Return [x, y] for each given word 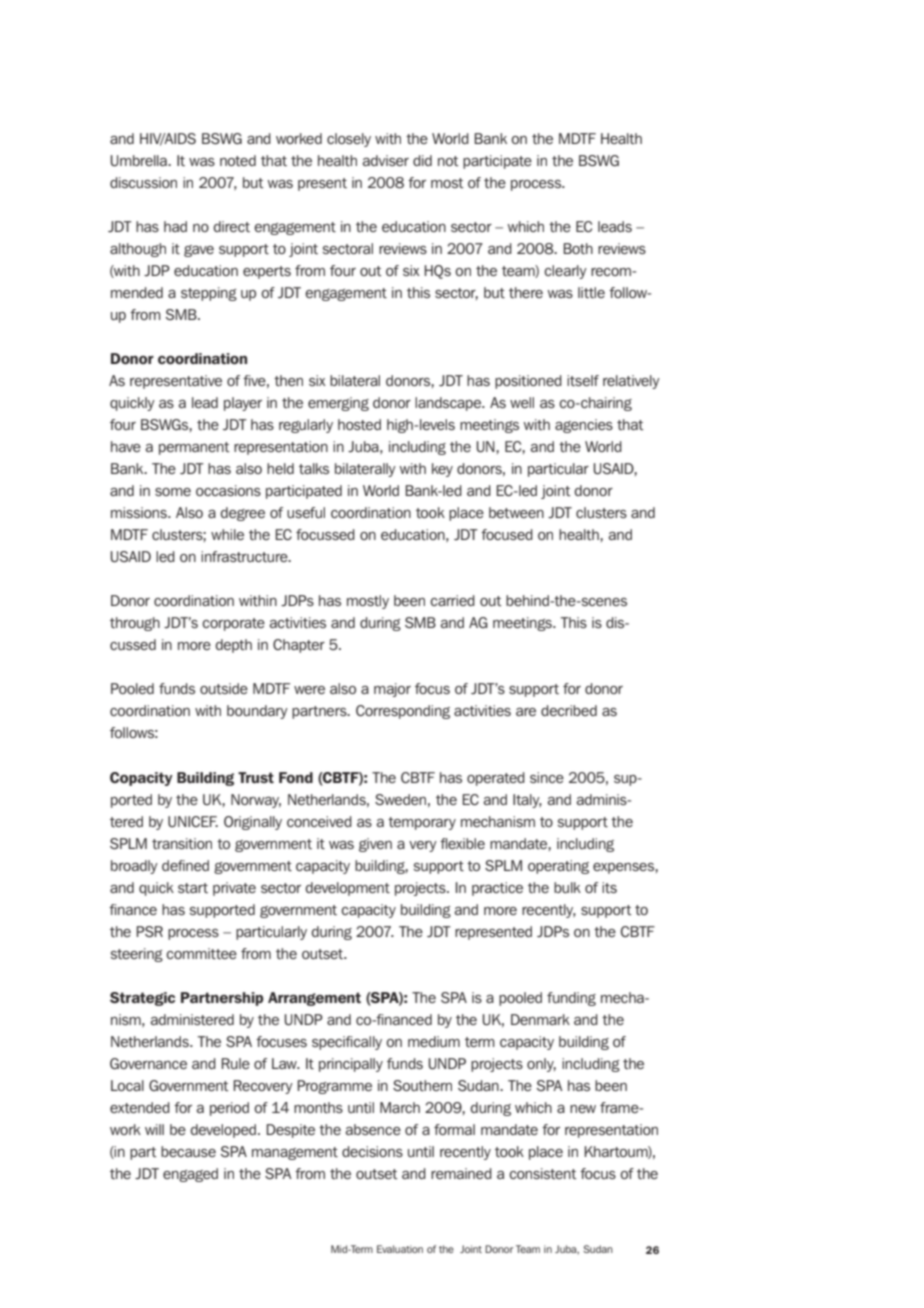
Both [578, 248]
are [526, 712]
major [392, 690]
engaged [190, 1175]
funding [571, 999]
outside [224, 688]
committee [201, 953]
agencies [584, 426]
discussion [143, 182]
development [347, 889]
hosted [359, 424]
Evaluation [400, 1249]
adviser [386, 160]
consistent [542, 1173]
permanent [194, 448]
